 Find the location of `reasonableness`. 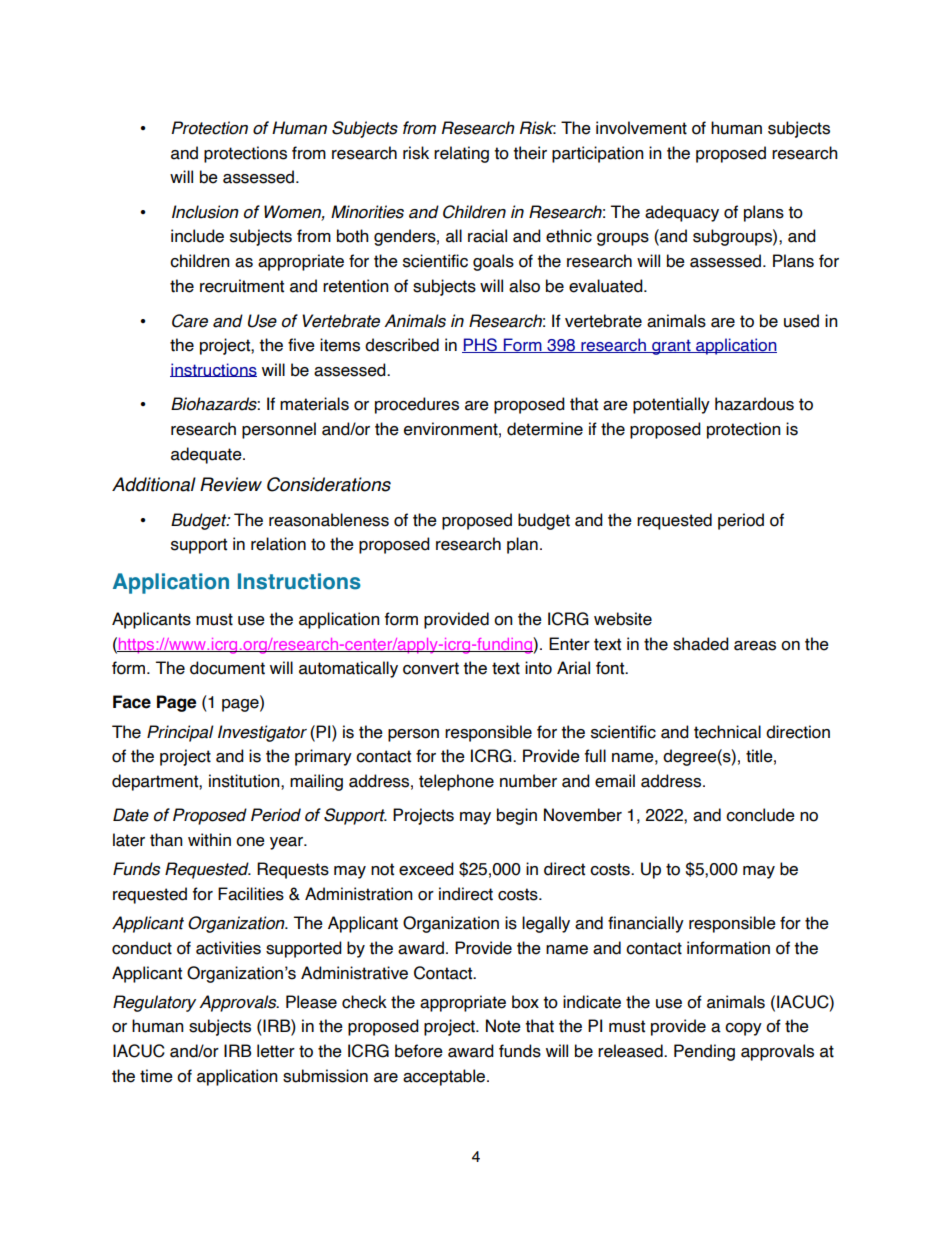

reasonableness is located at coordinates (329, 520).
